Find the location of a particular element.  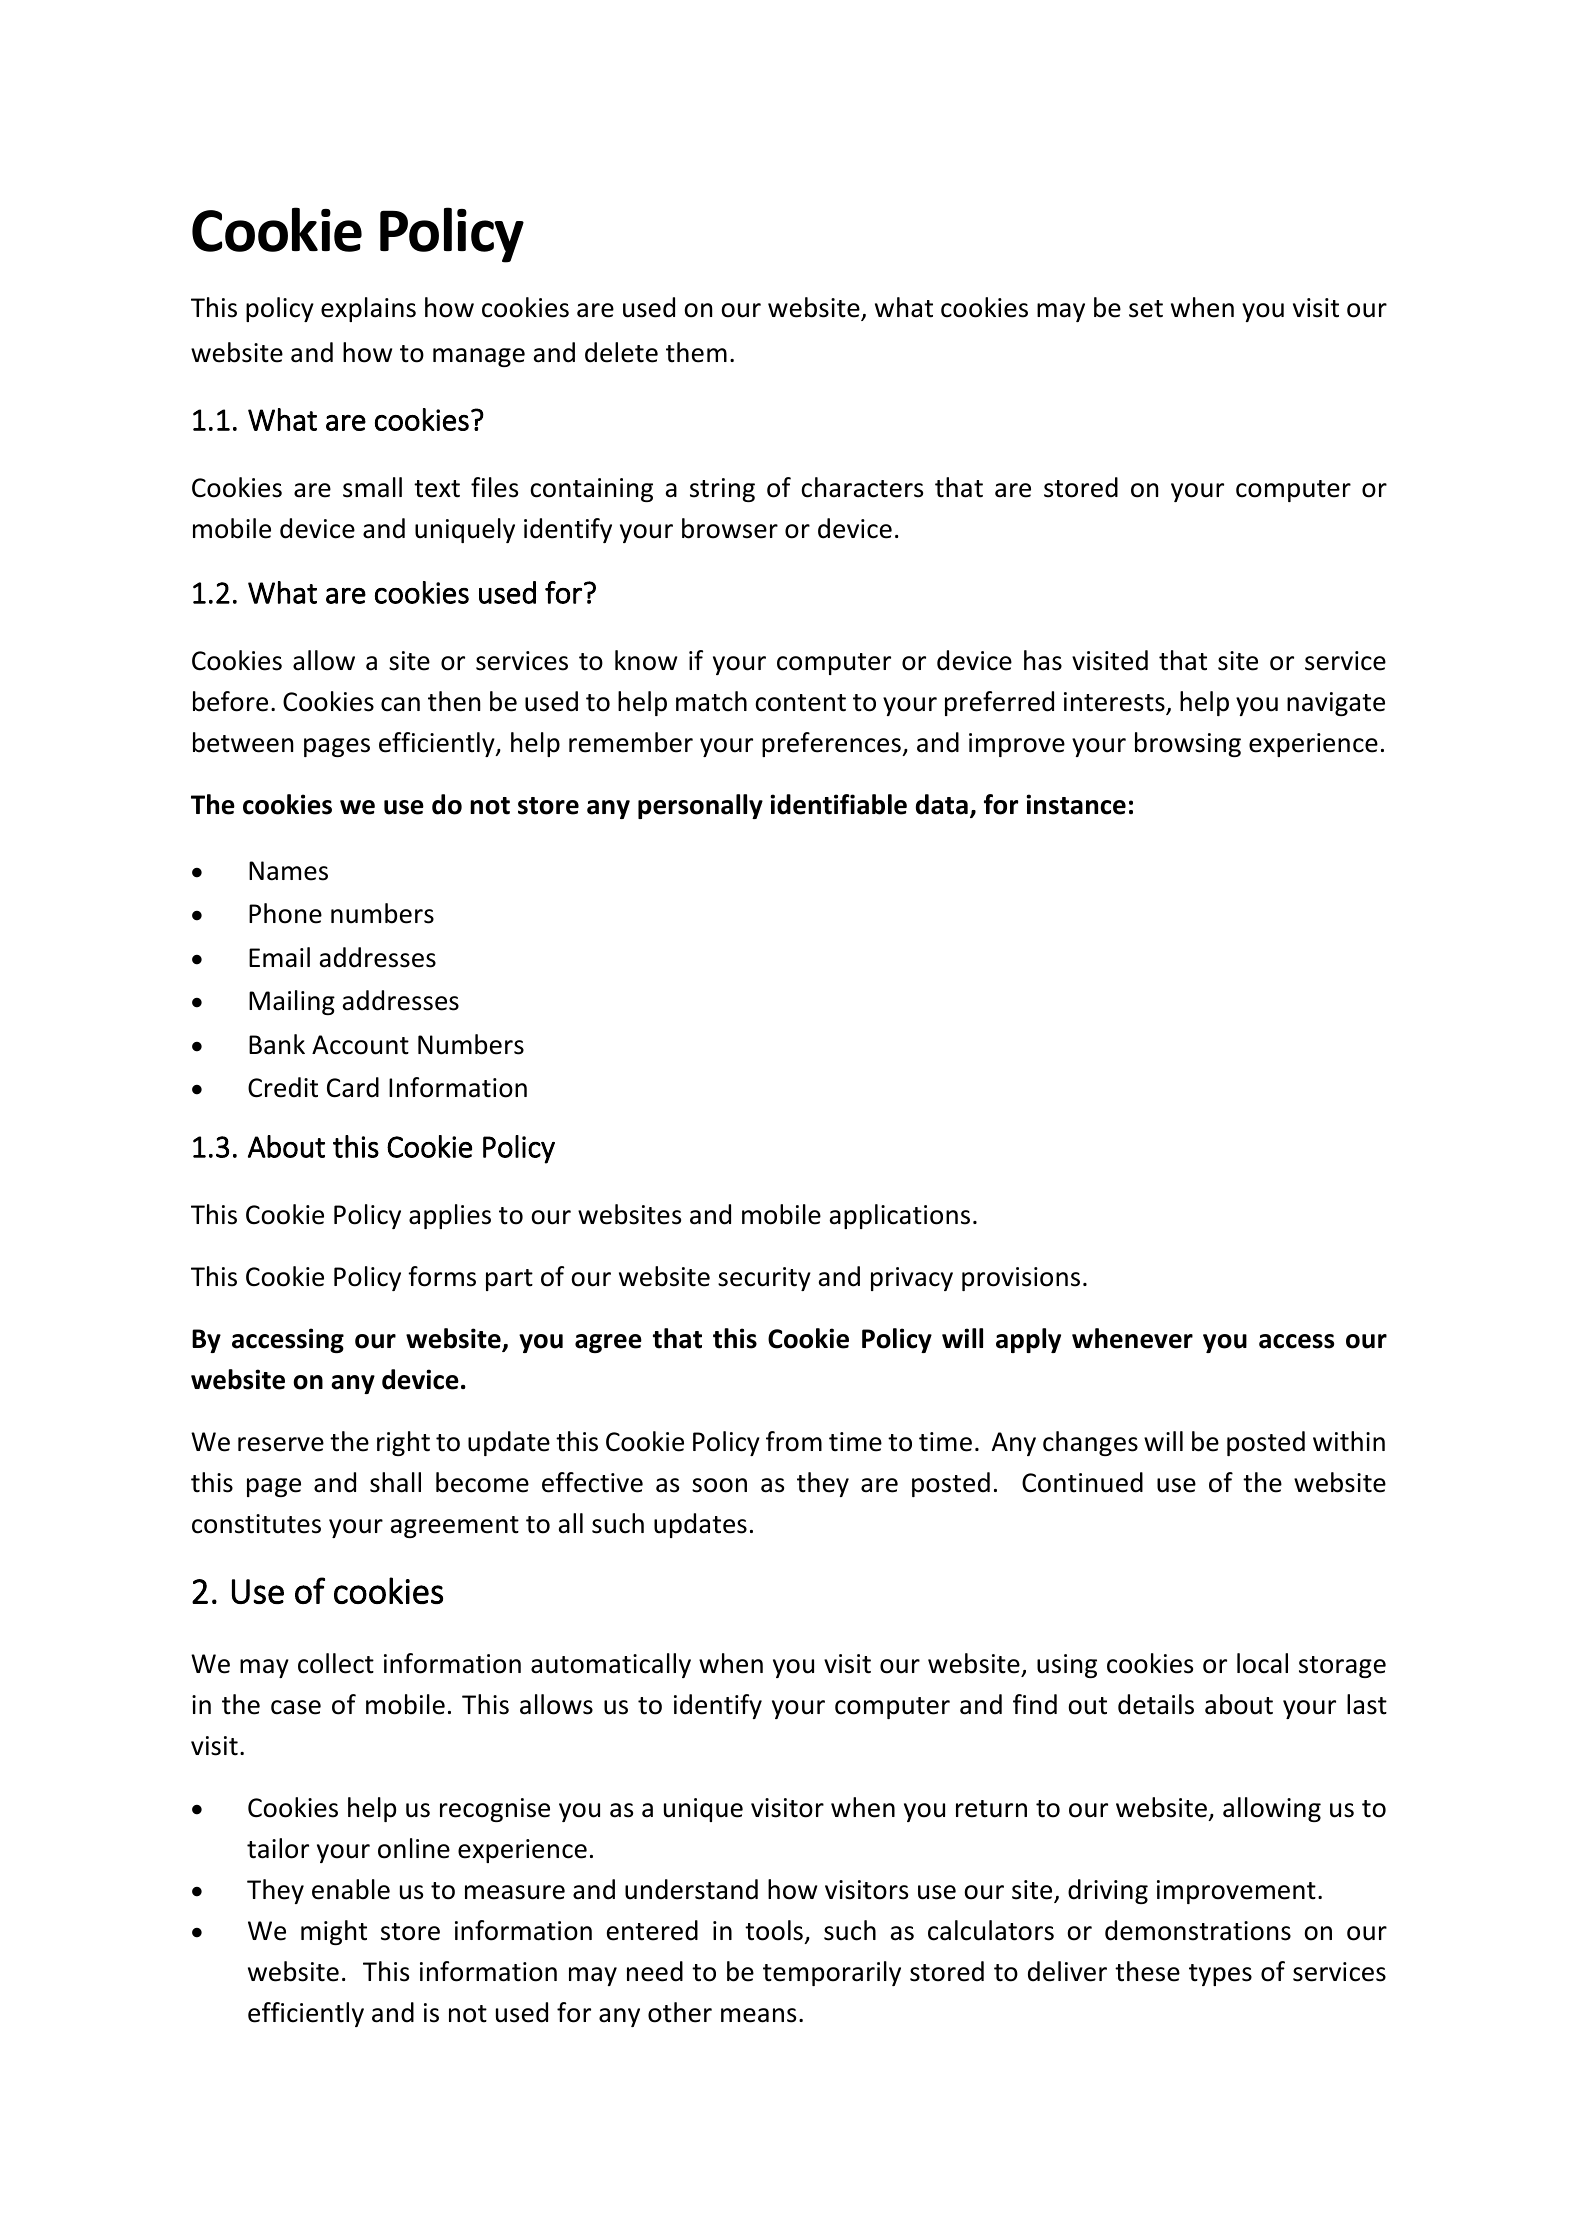

identifiable is located at coordinates (838, 804).
